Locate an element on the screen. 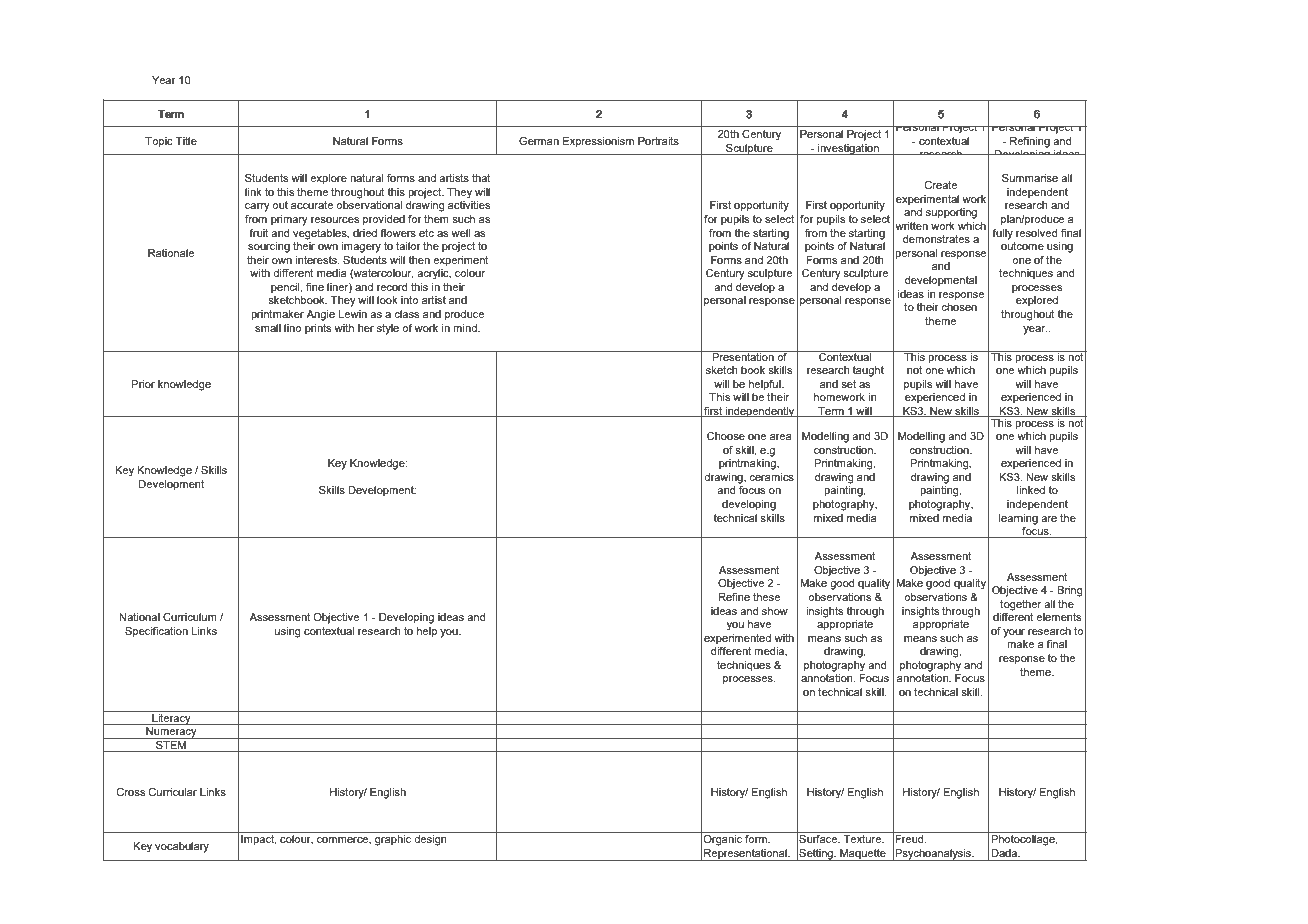 Image resolution: width=1308 pixels, height=924 pixels. Impact is located at coordinates (259, 840).
